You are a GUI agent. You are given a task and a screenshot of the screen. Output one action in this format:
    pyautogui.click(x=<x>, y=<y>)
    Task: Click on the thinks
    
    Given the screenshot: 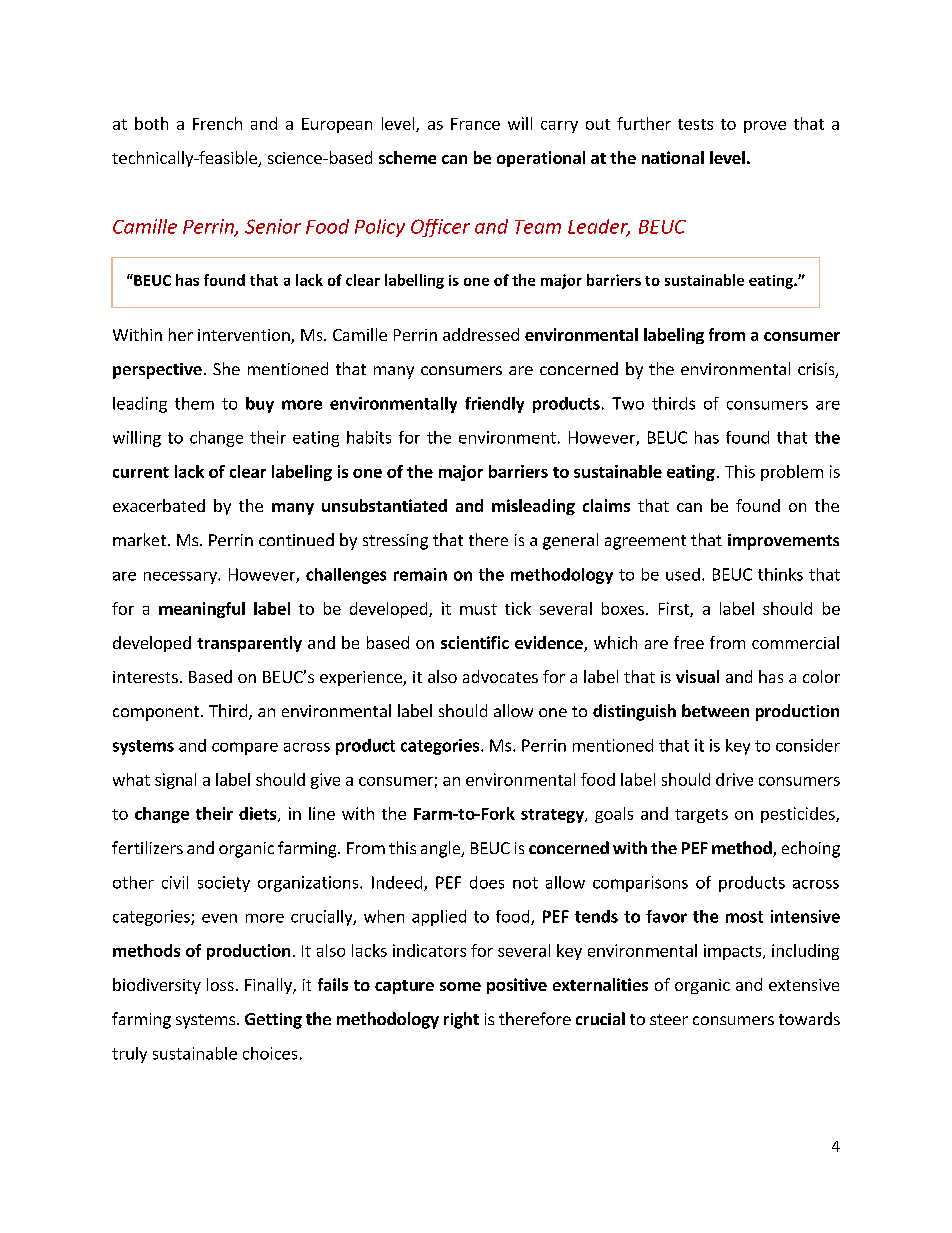 What is the action you would take?
    pyautogui.click(x=780, y=574)
